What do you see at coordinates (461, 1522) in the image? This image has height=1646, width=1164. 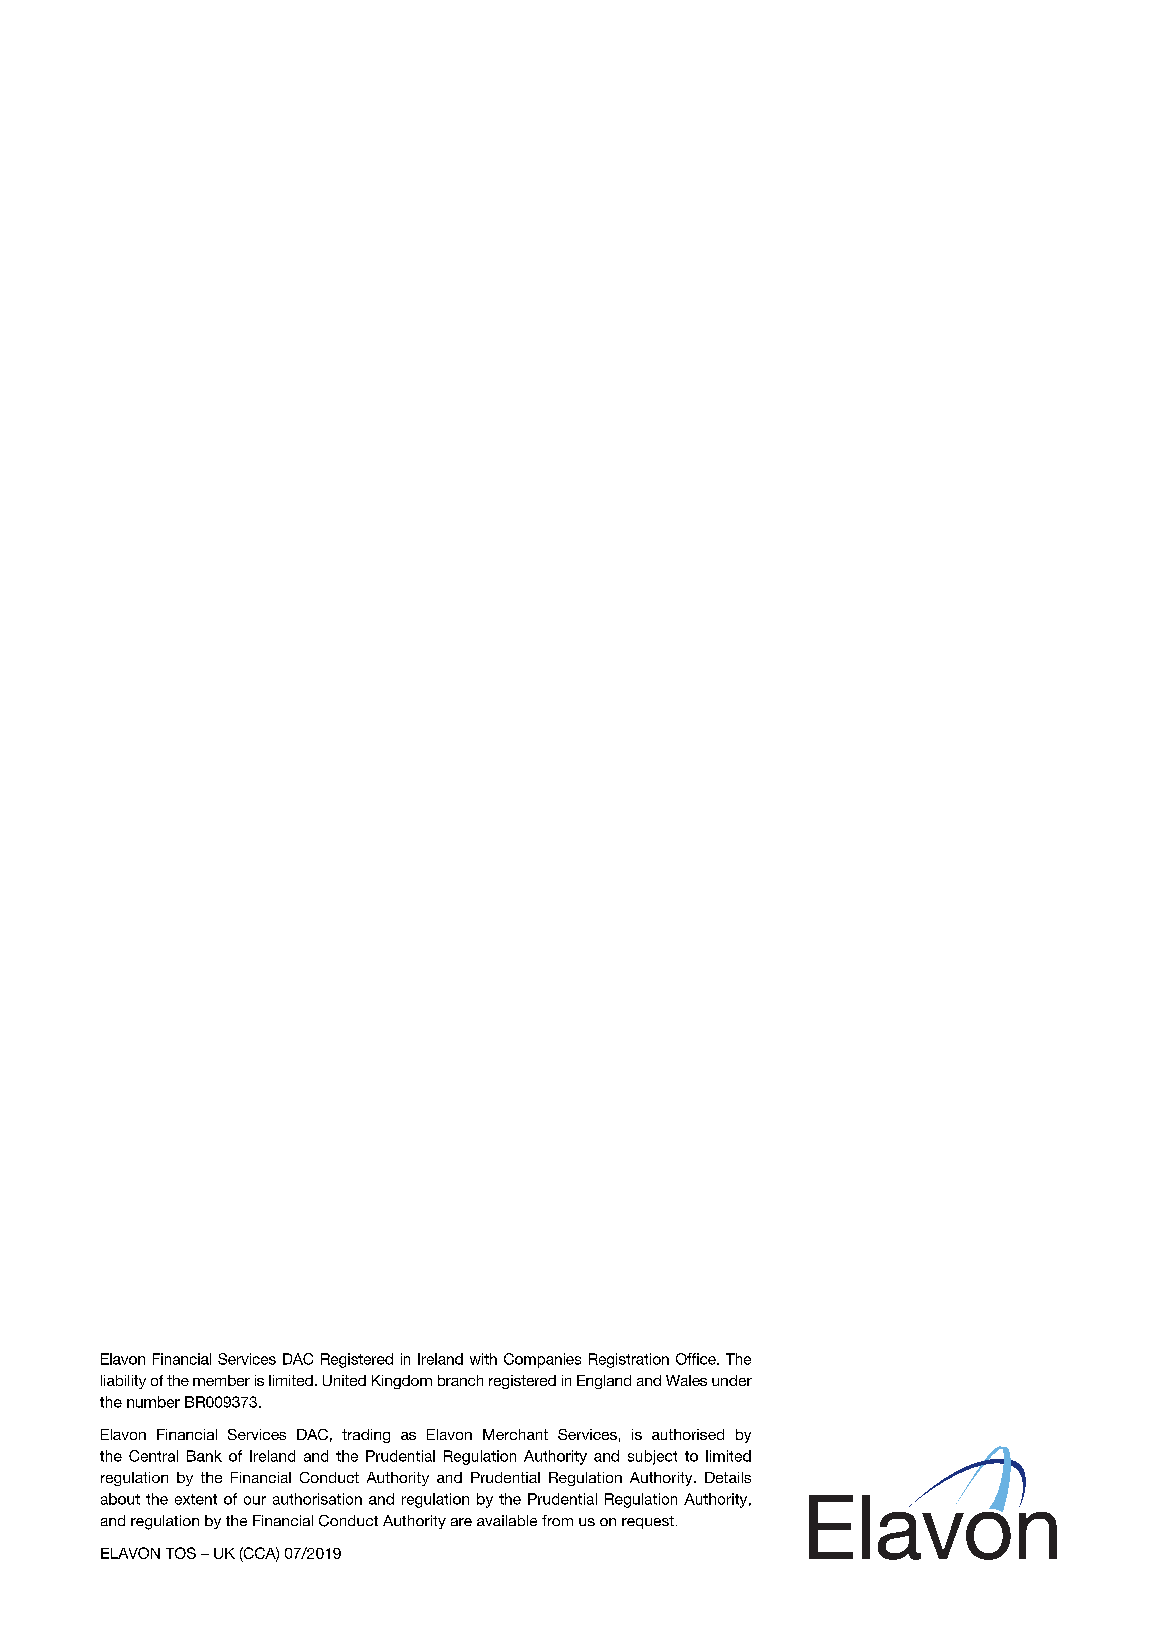 I see `are` at bounding box center [461, 1522].
